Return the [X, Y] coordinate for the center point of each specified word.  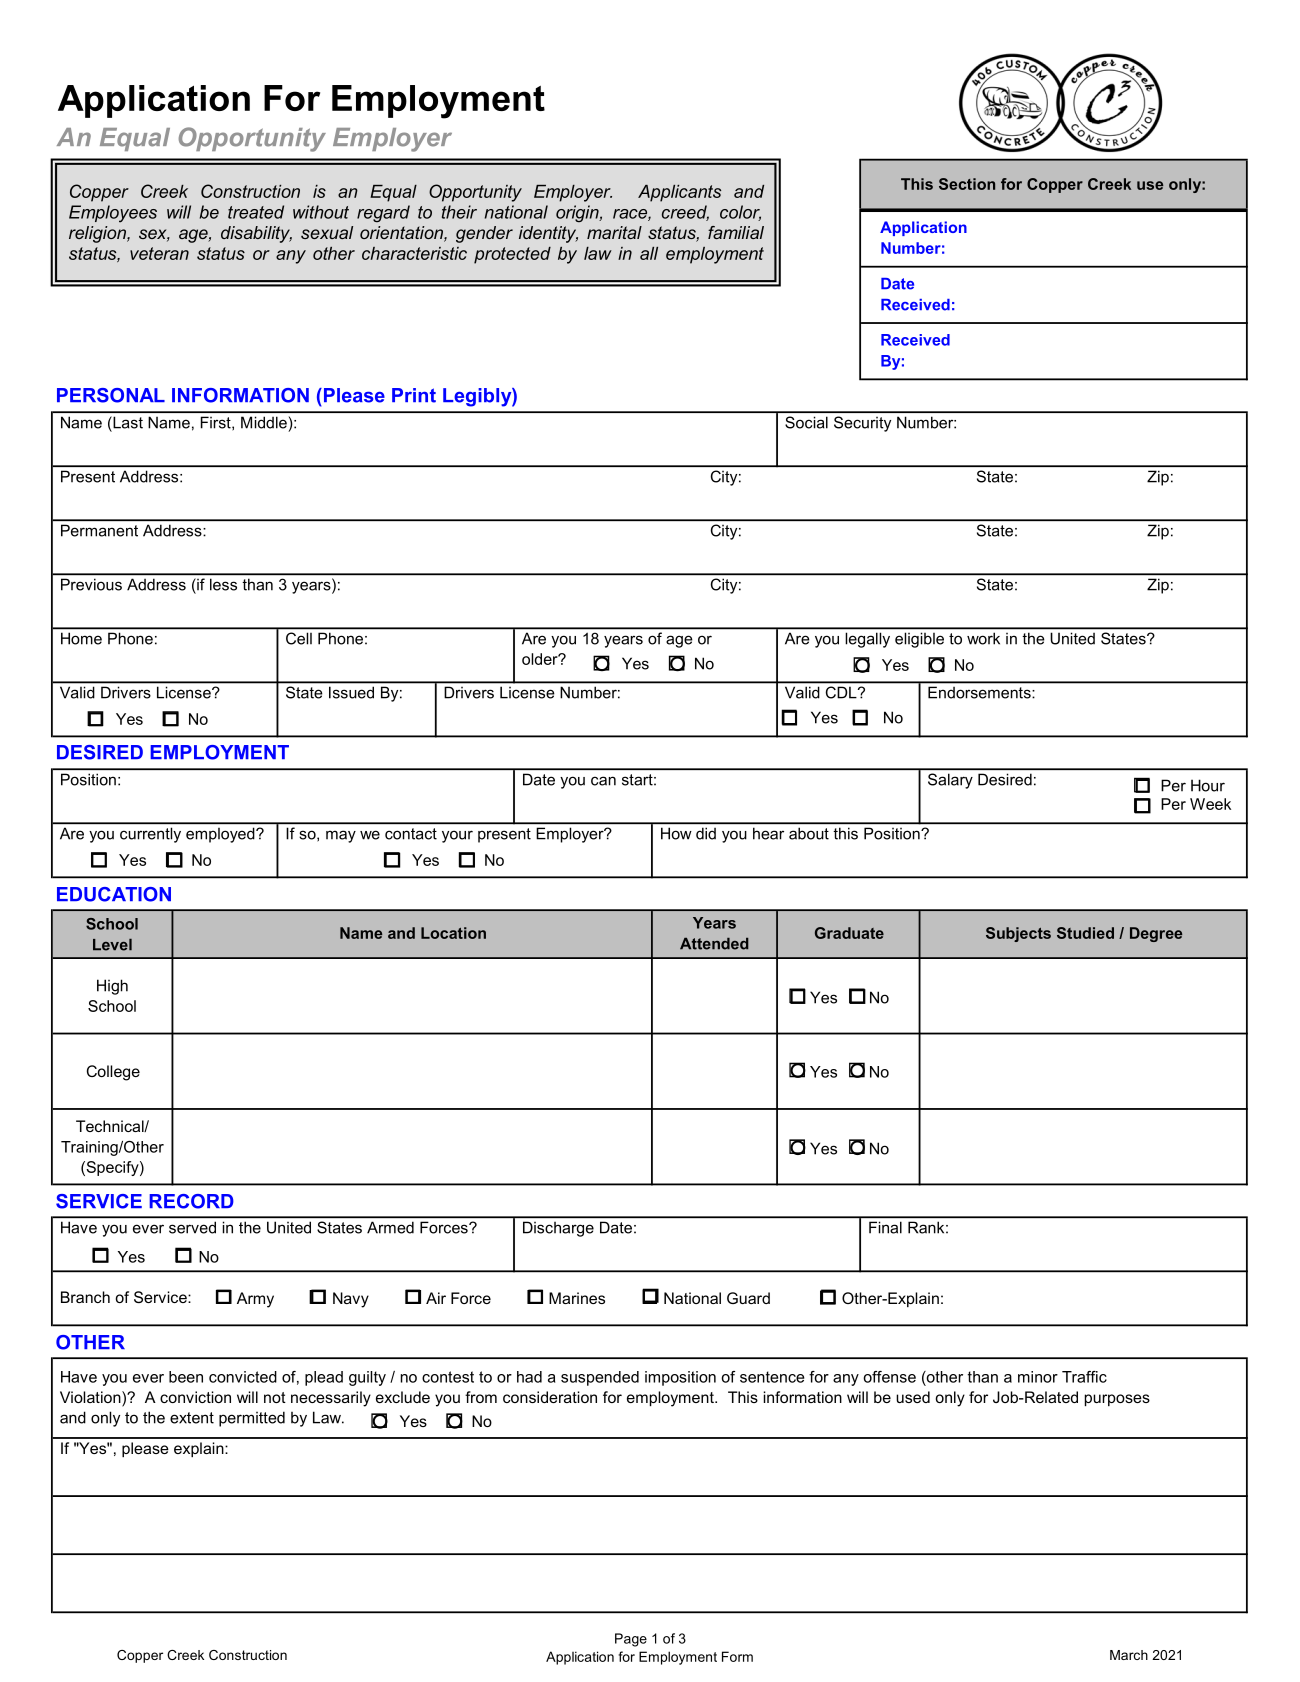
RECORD [191, 1201]
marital [614, 232]
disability [256, 234]
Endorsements [979, 693]
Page [631, 1640]
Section [967, 184]
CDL [842, 692]
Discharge [558, 1229]
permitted [252, 1419]
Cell [299, 638]
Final [885, 1228]
